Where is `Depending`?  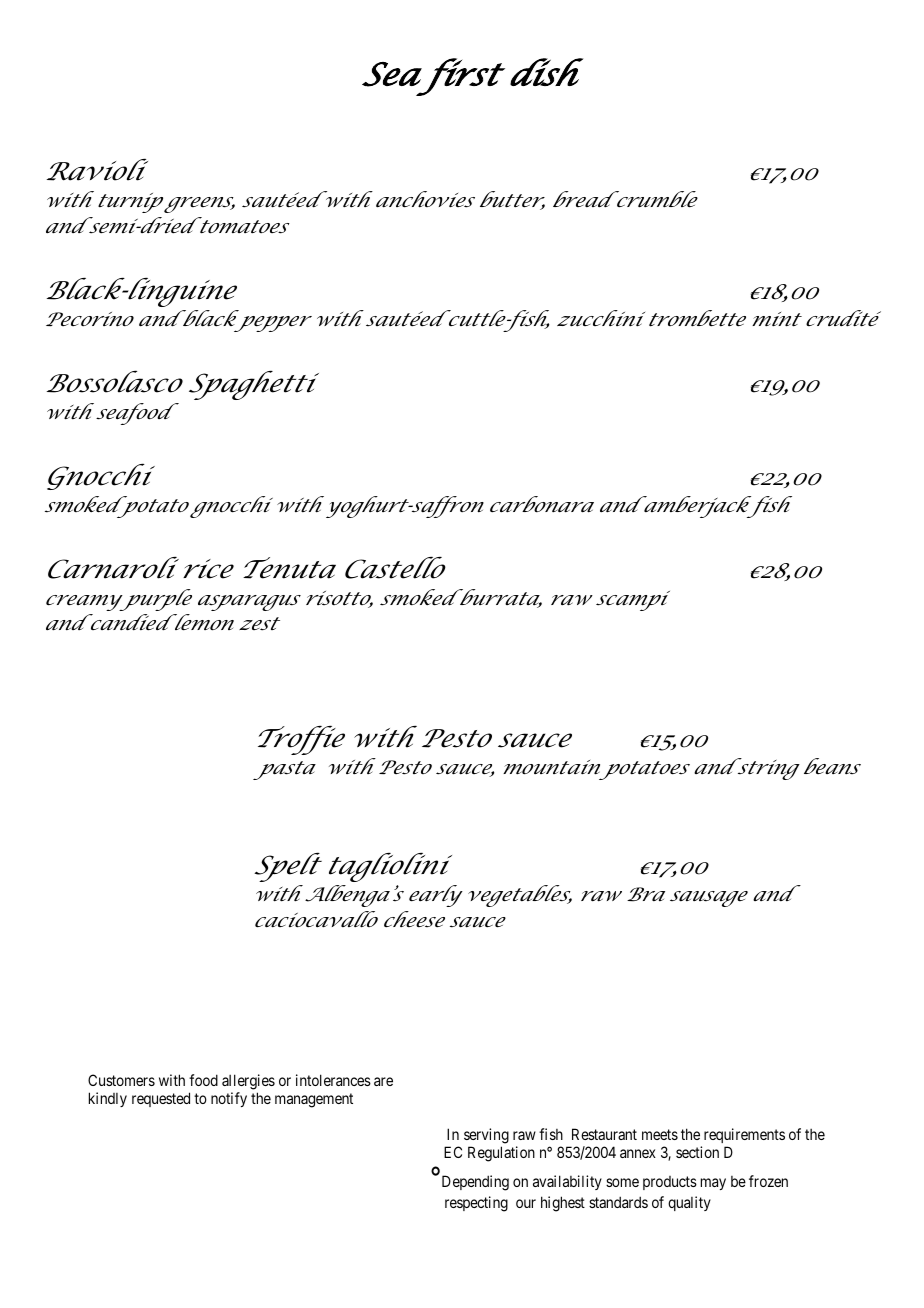 Depending is located at coordinates (475, 1183).
